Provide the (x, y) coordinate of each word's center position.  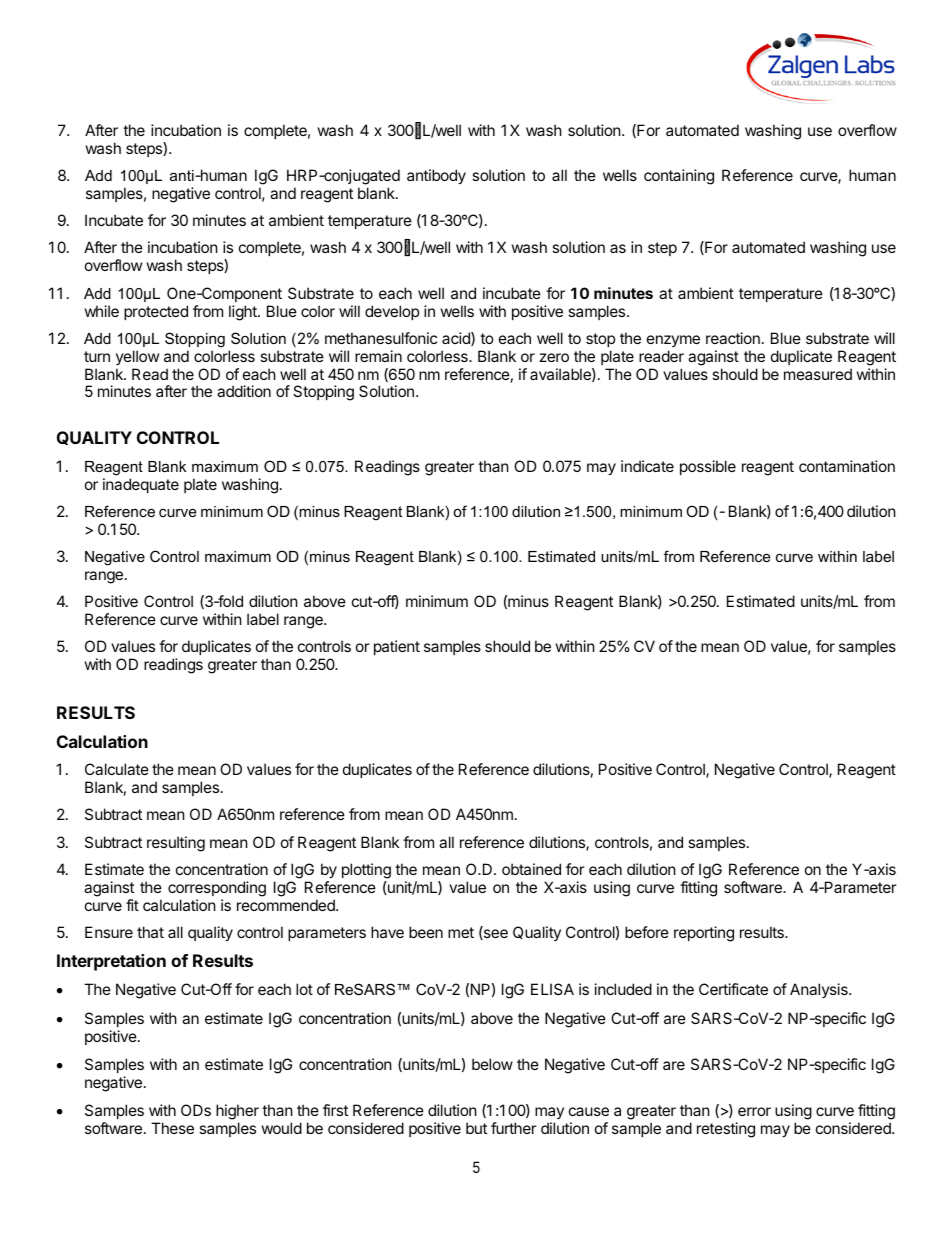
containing (679, 177)
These (172, 1128)
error (754, 1111)
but (476, 1128)
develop (392, 312)
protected (156, 312)
